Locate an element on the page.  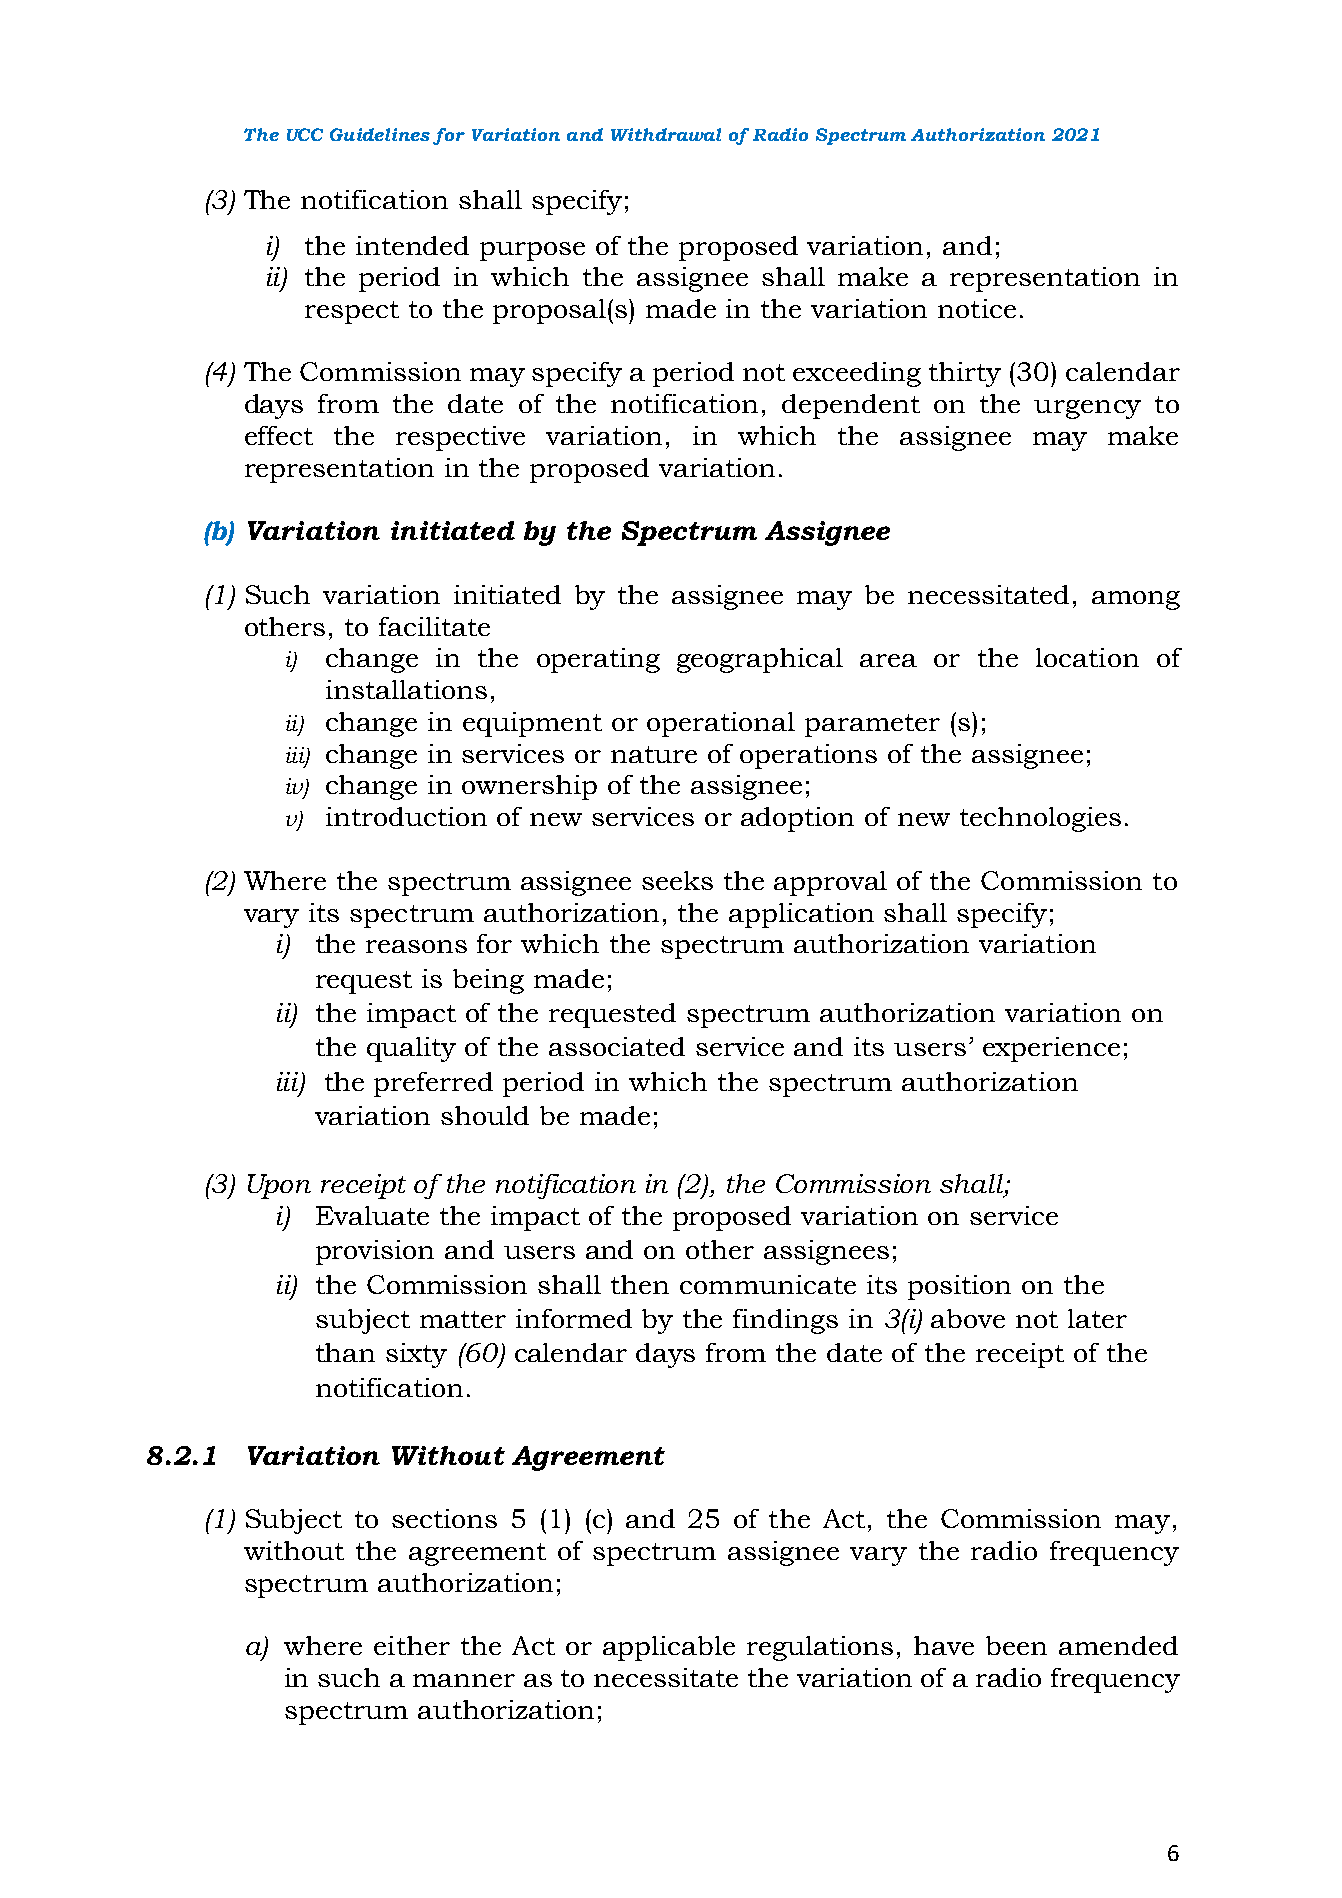
technologies is located at coordinates (1040, 819).
